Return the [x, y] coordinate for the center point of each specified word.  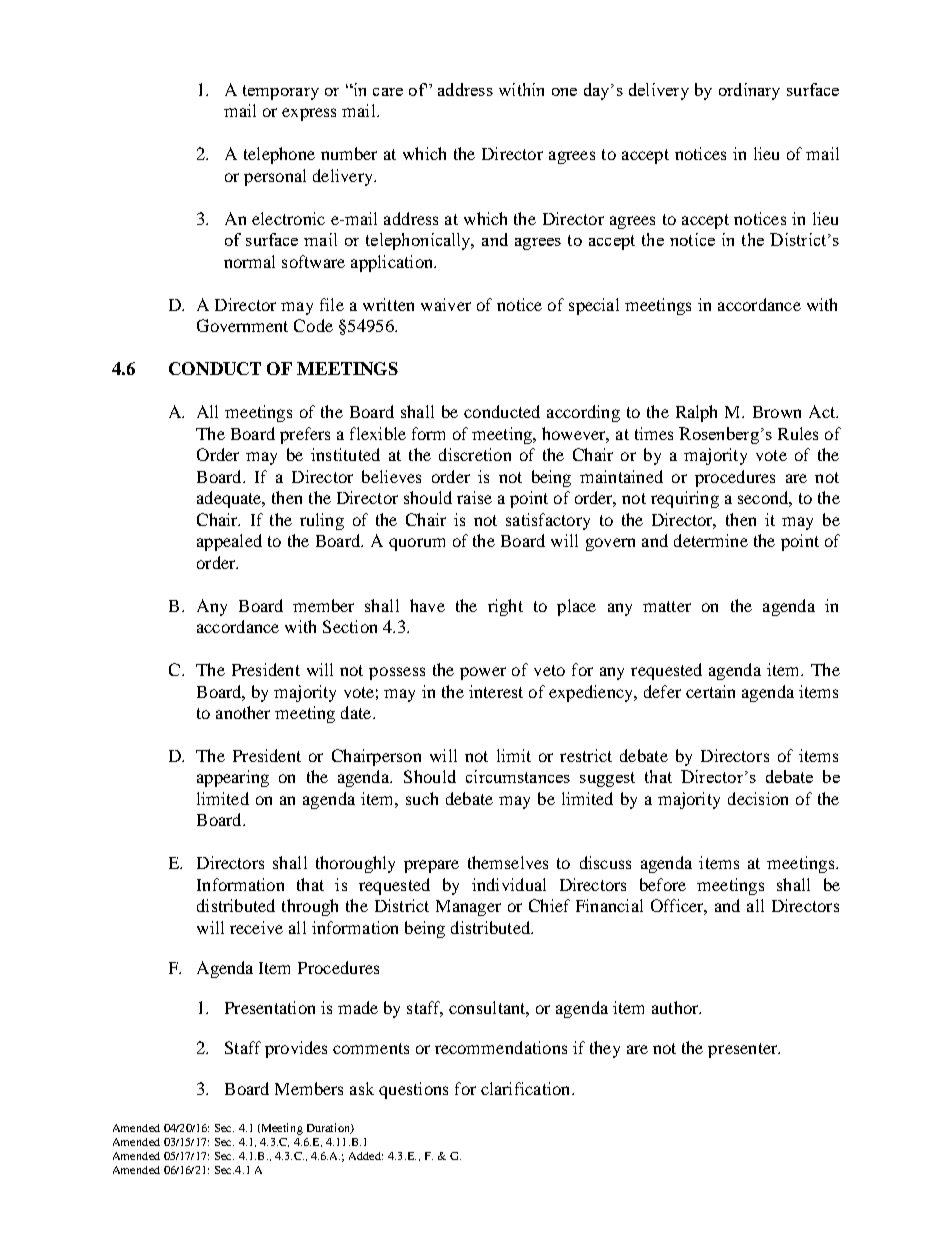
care [388, 92]
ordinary [749, 91]
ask [362, 1088]
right [505, 607]
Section [350, 626]
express [309, 114]
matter [667, 606]
